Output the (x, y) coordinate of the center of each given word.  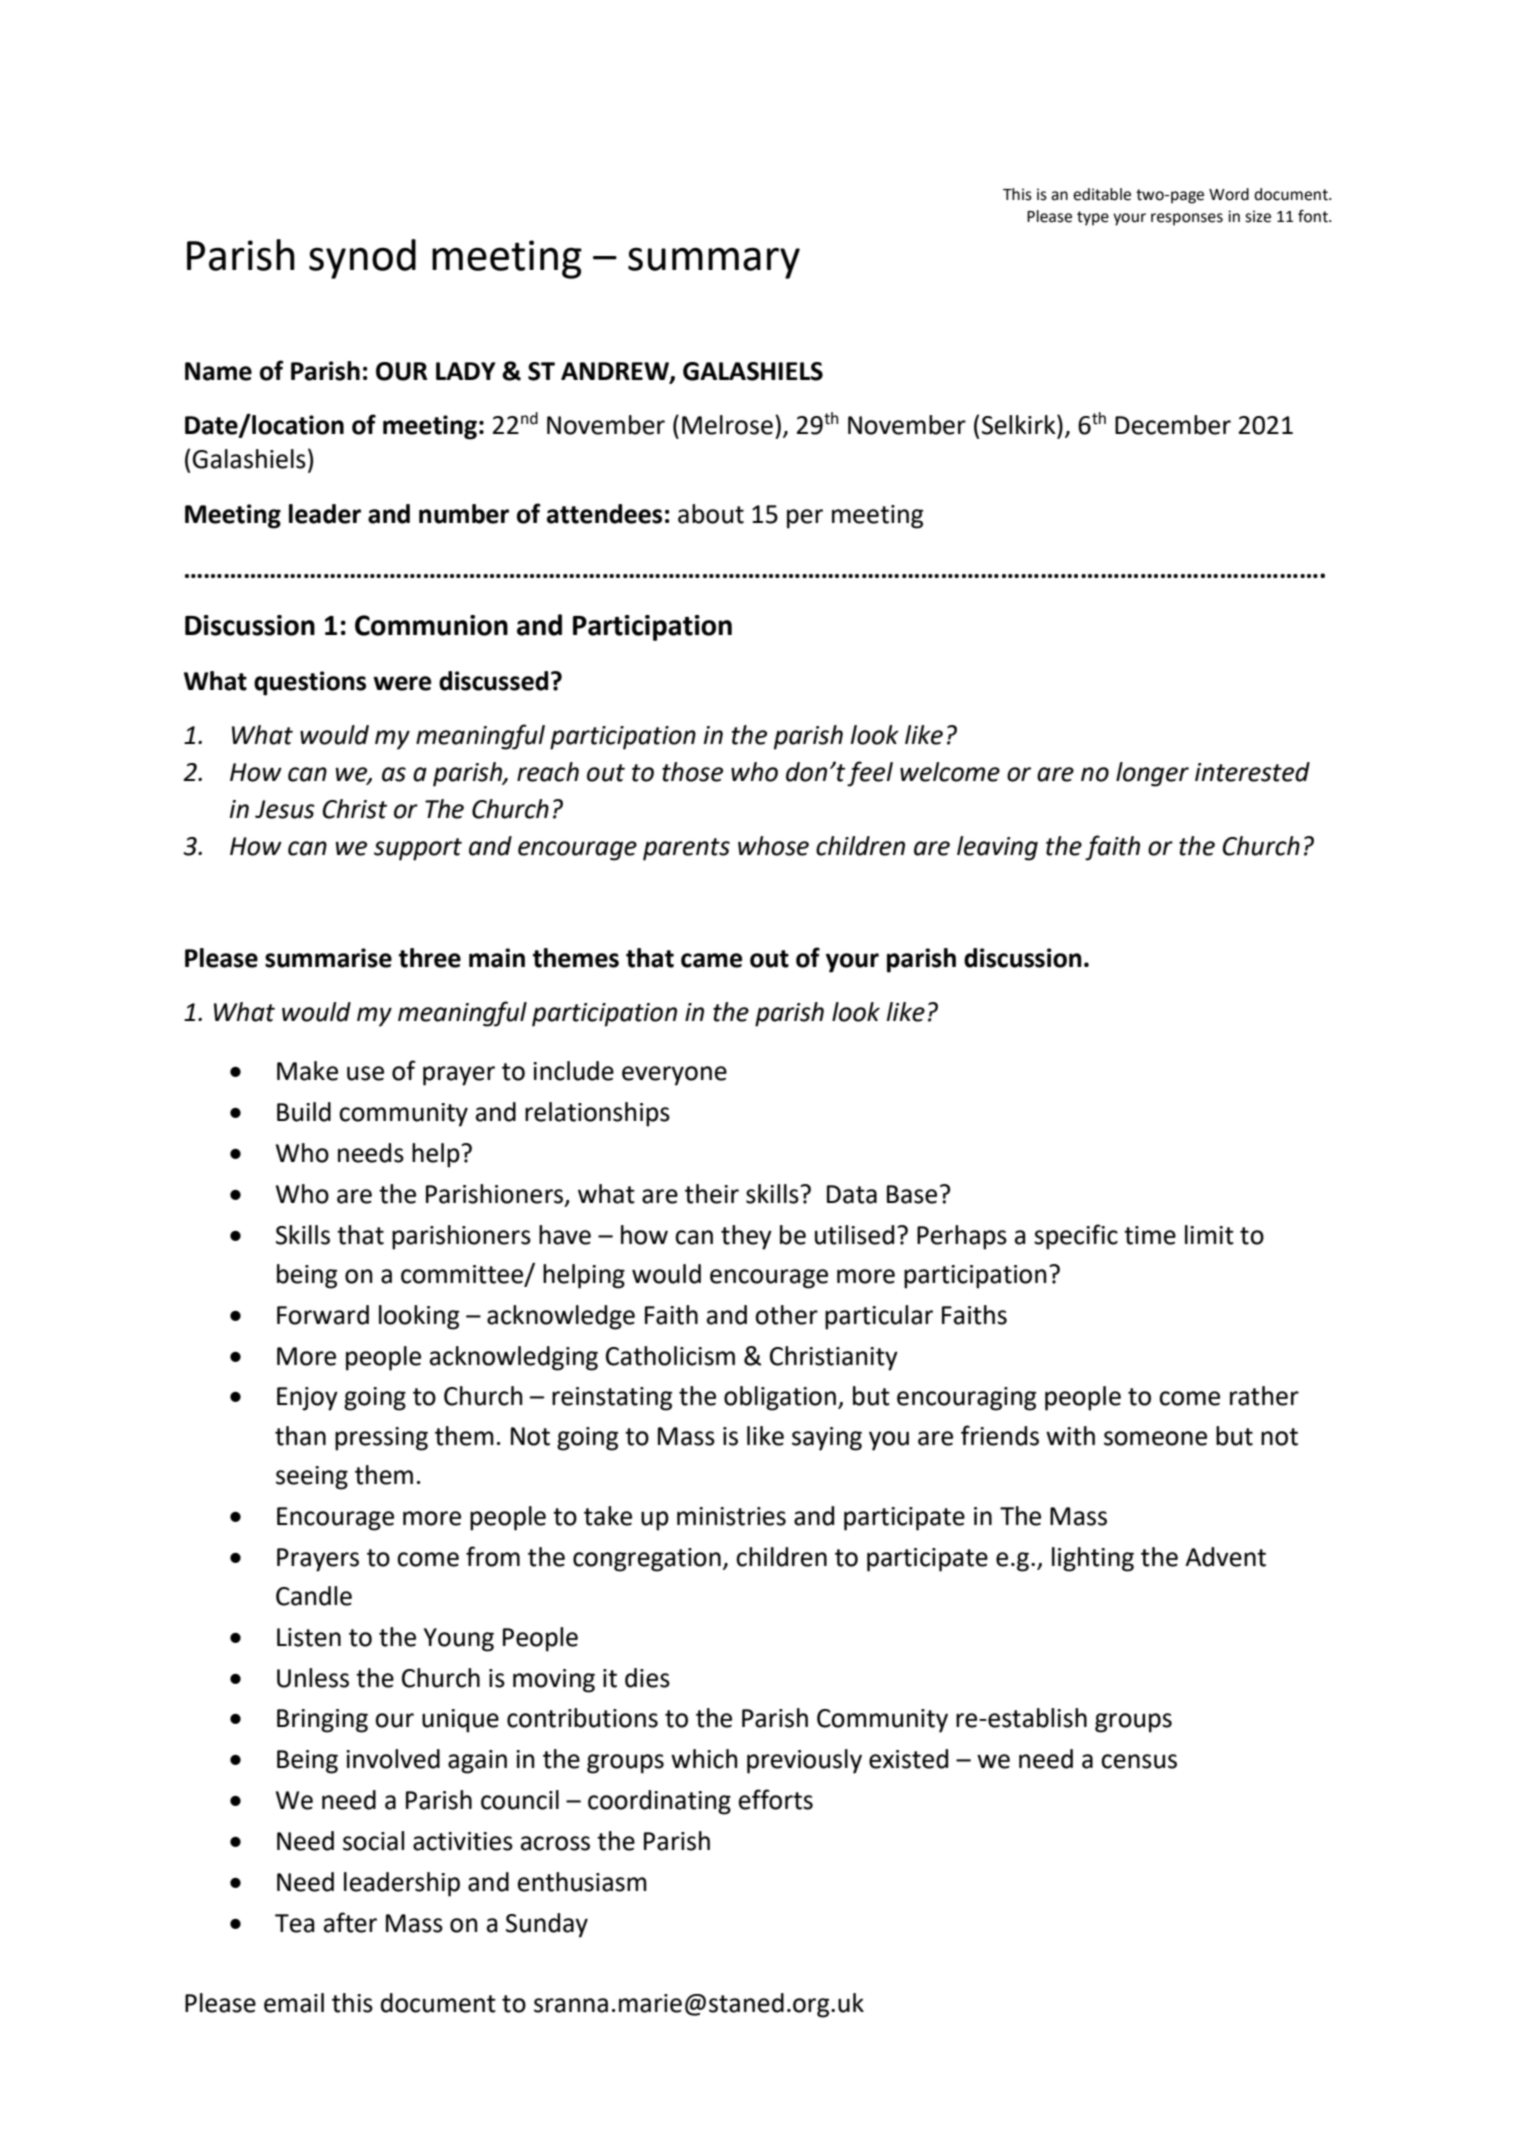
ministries (731, 1516)
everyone (674, 1076)
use (365, 1073)
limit (1209, 1235)
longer (1152, 774)
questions (310, 683)
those (692, 772)
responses (1187, 219)
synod (362, 259)
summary (714, 263)
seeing (312, 1478)
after (350, 1922)
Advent (1225, 1557)
